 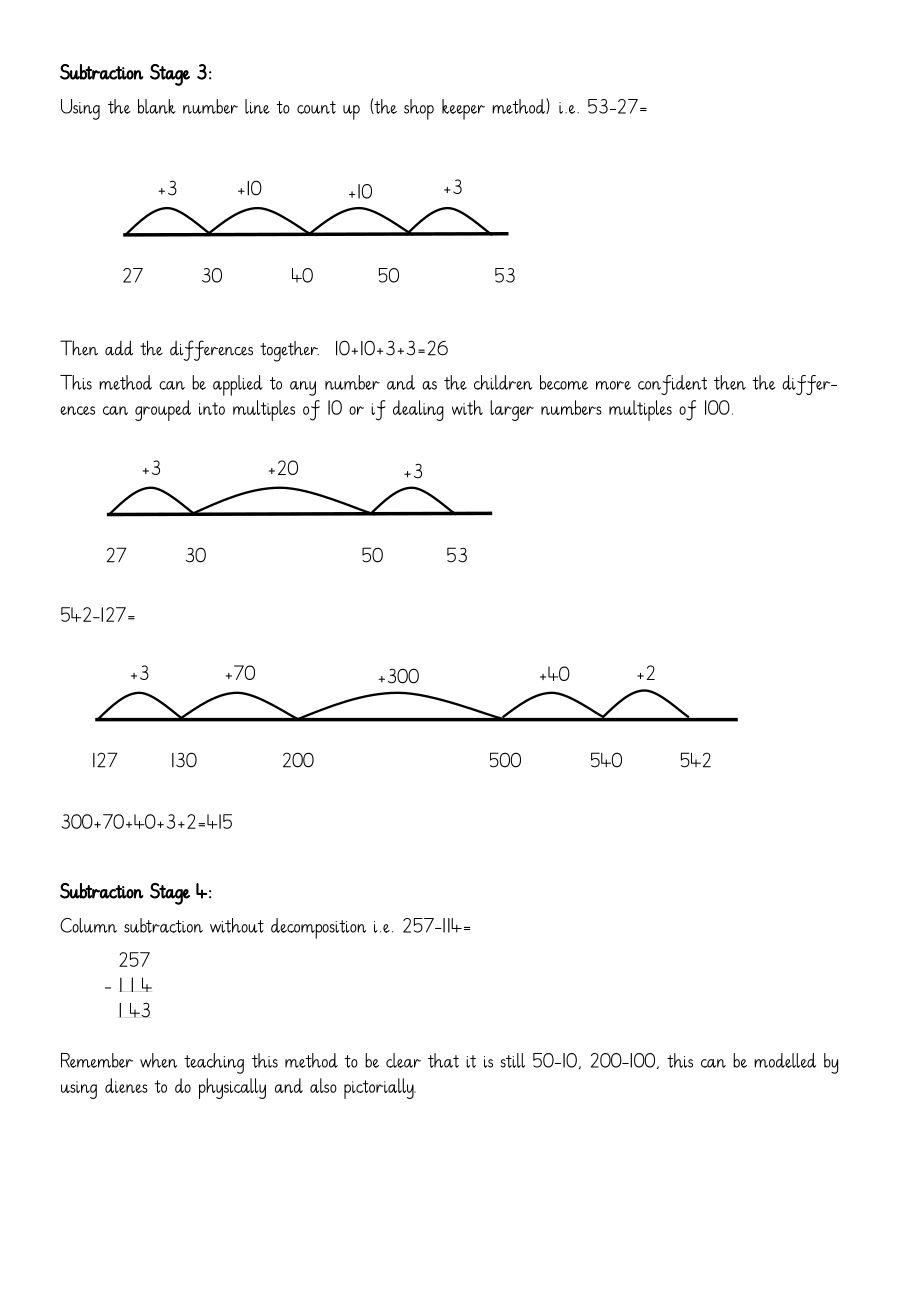 I want to click on confident, so click(x=672, y=385).
